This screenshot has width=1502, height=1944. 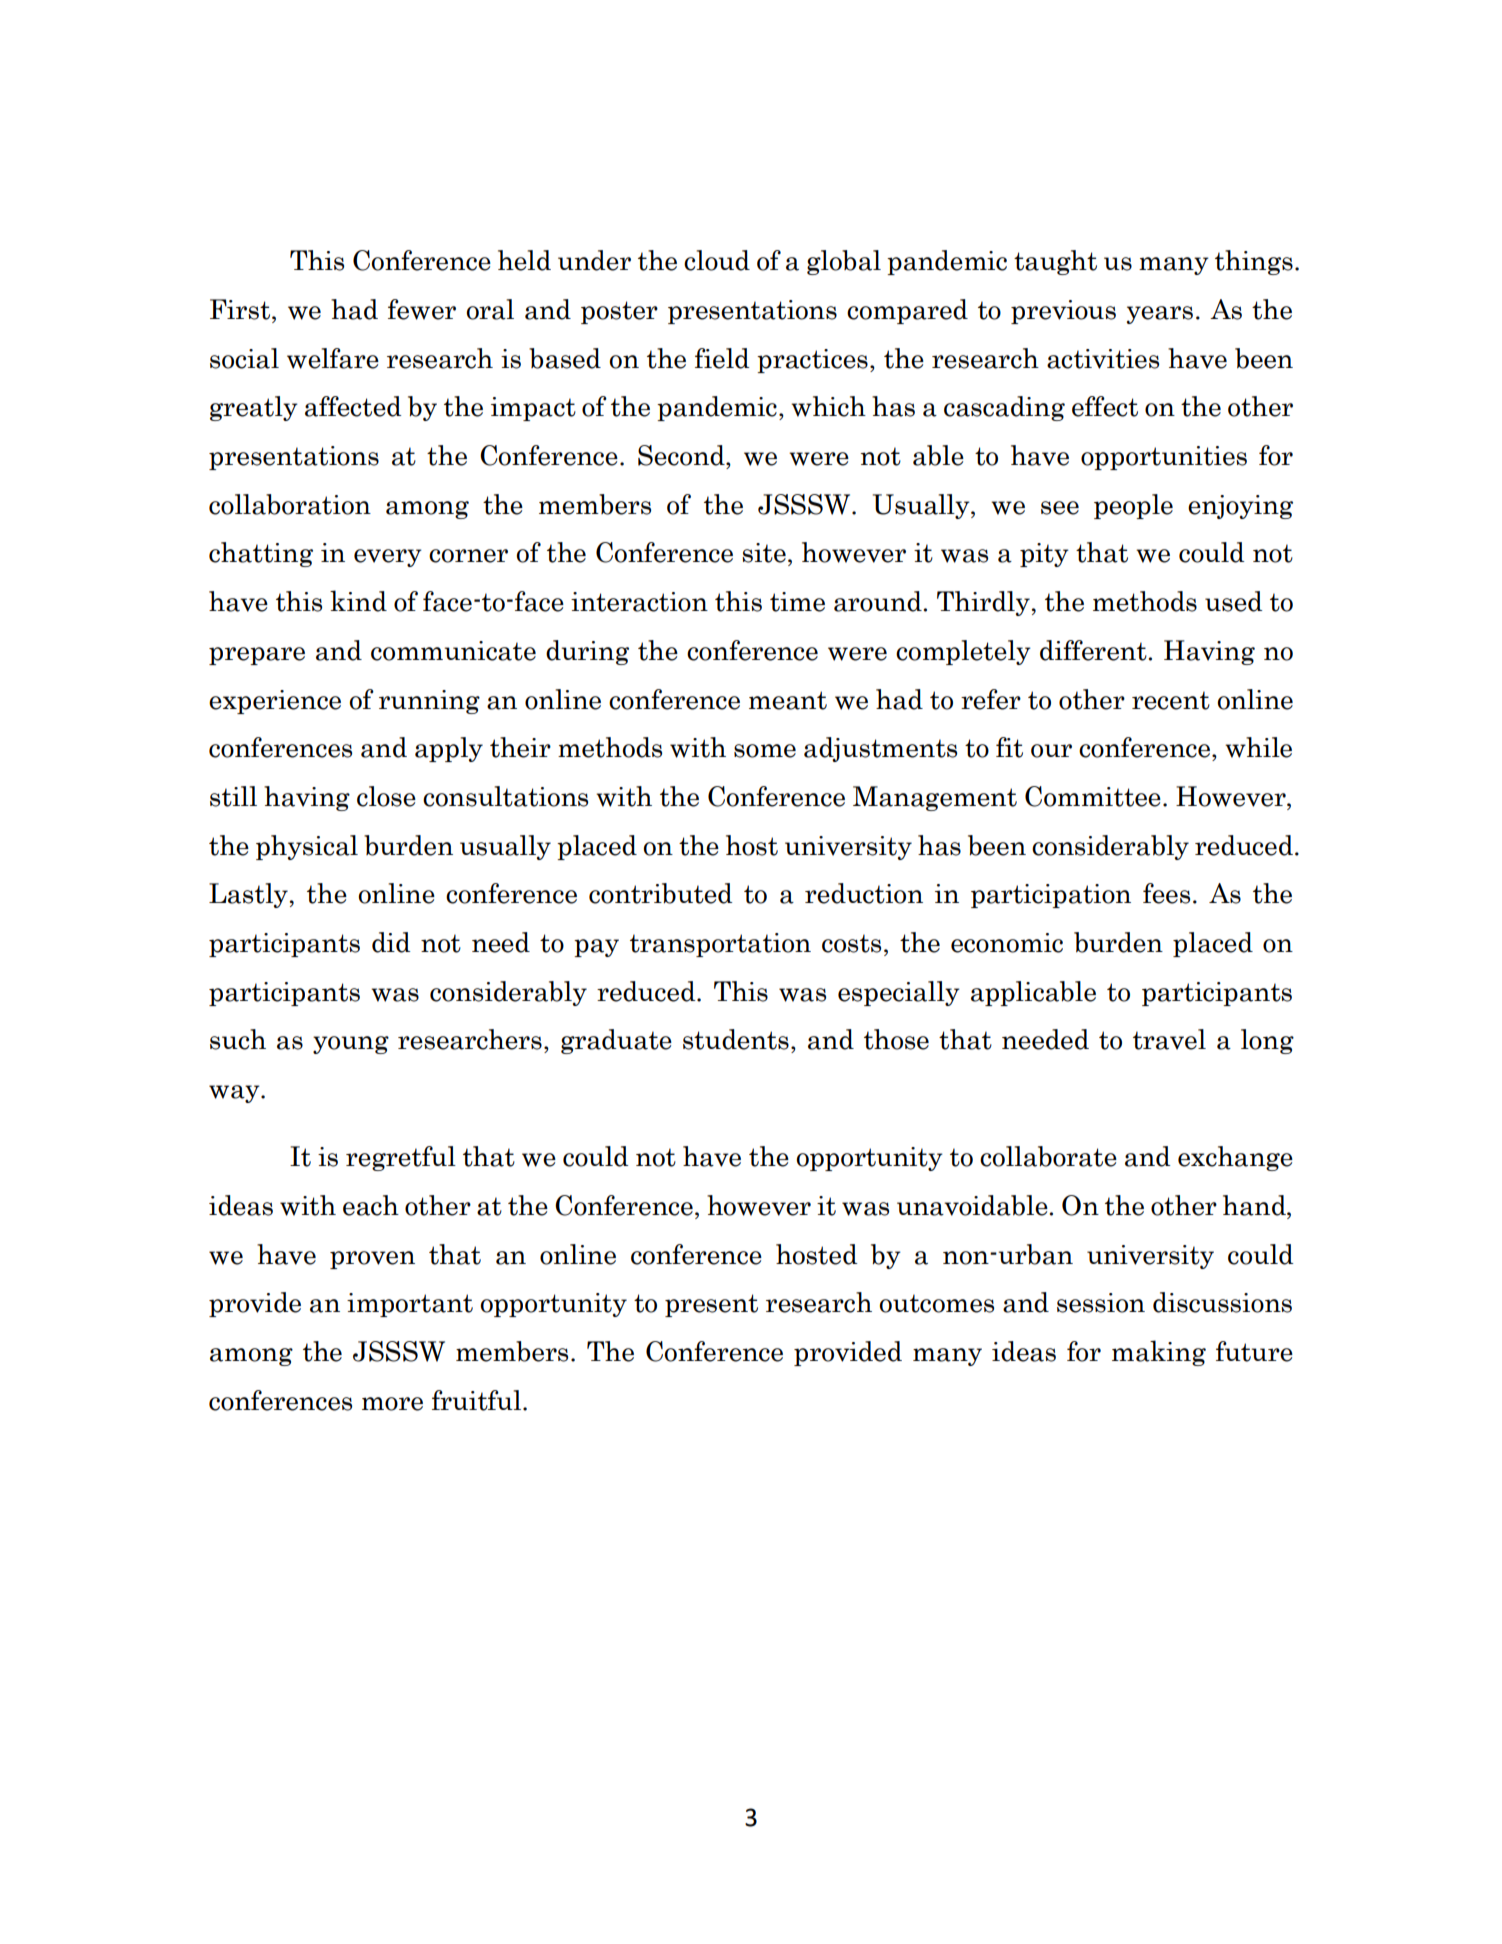 I want to click on young, so click(x=351, y=1045).
